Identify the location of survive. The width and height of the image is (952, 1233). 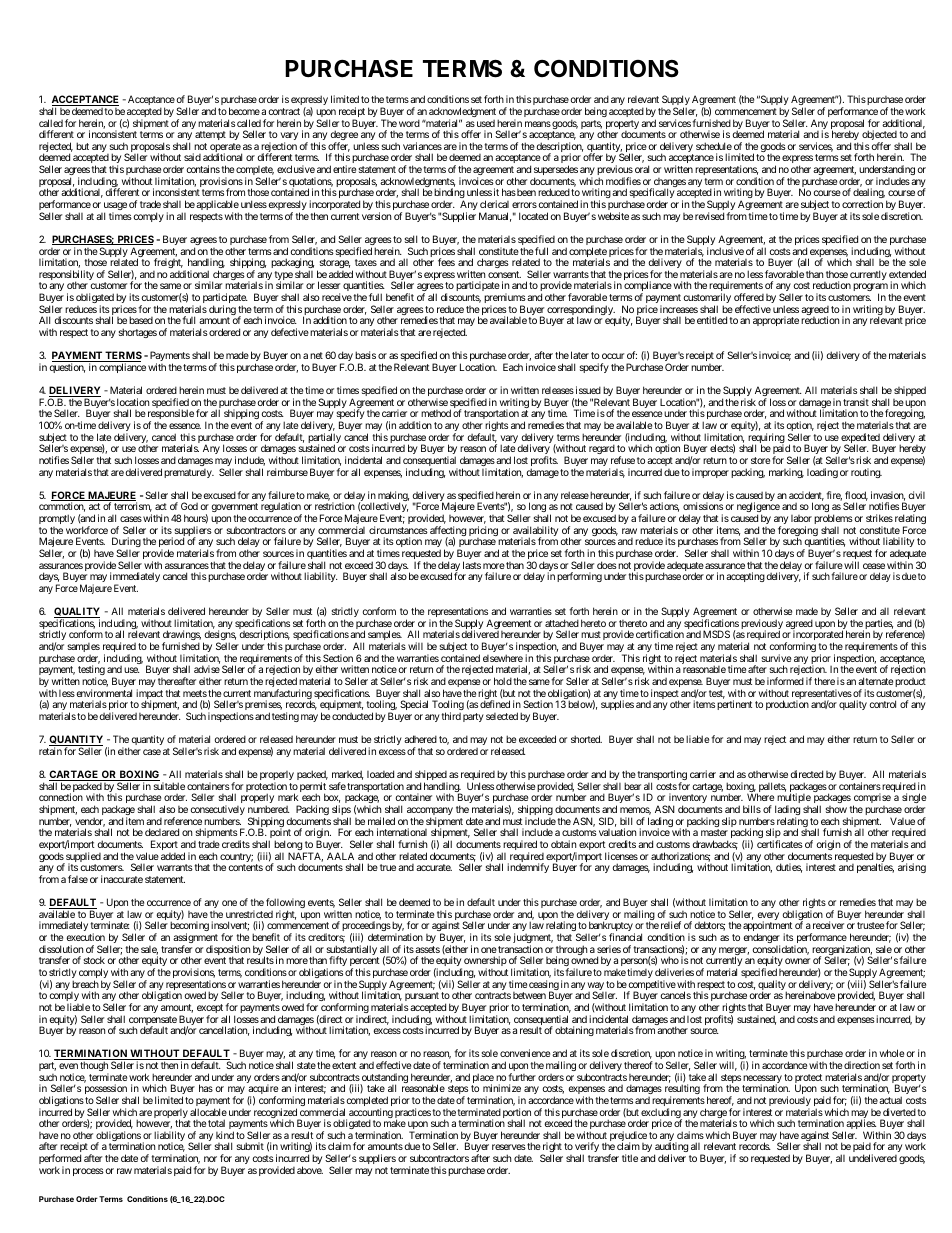
(776, 658).
